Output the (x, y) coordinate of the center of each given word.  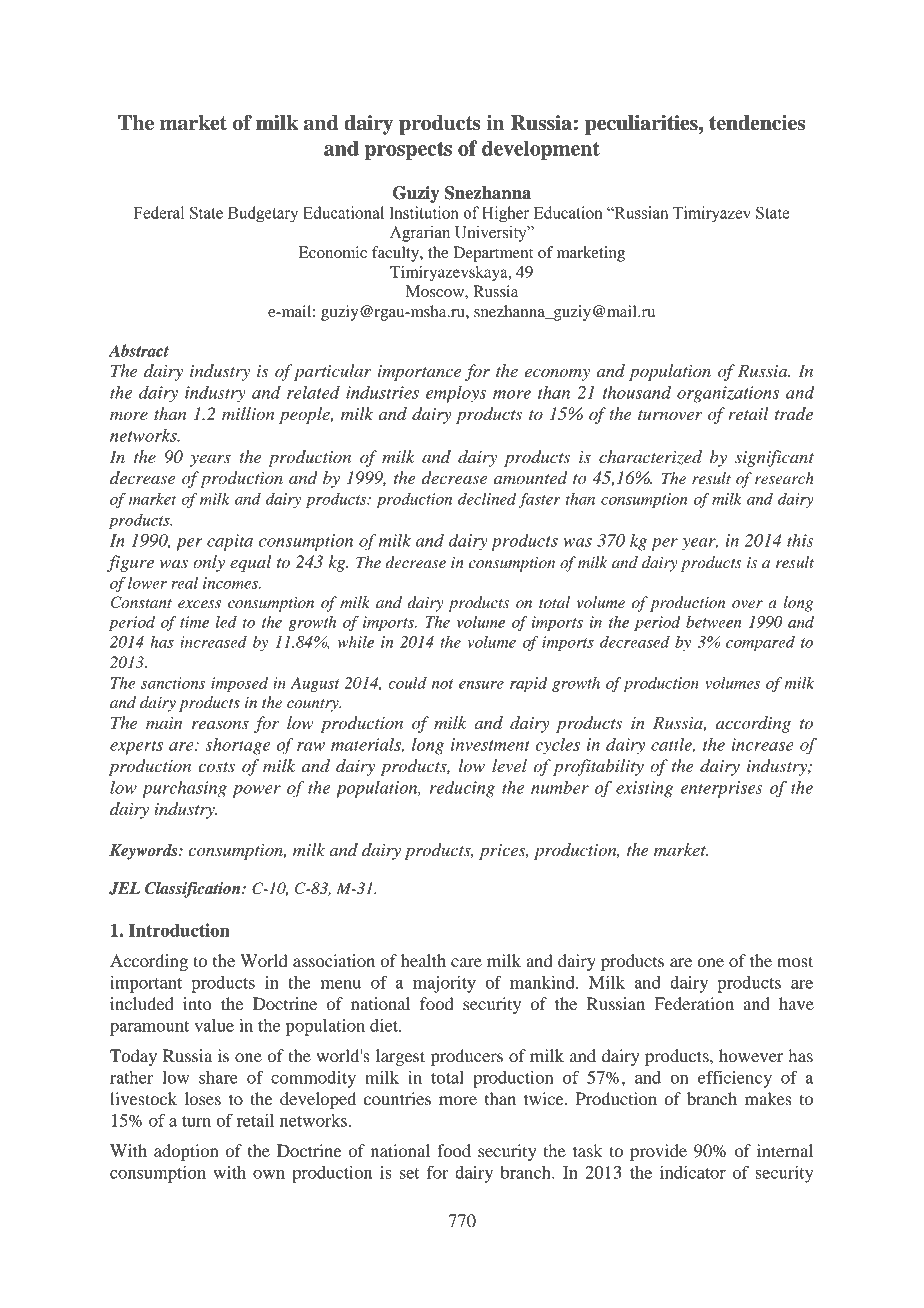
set (410, 1173)
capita (230, 542)
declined (487, 499)
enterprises (722, 789)
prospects (408, 151)
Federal (159, 212)
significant (774, 458)
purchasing (184, 789)
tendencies (757, 123)
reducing (462, 789)
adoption (186, 1152)
